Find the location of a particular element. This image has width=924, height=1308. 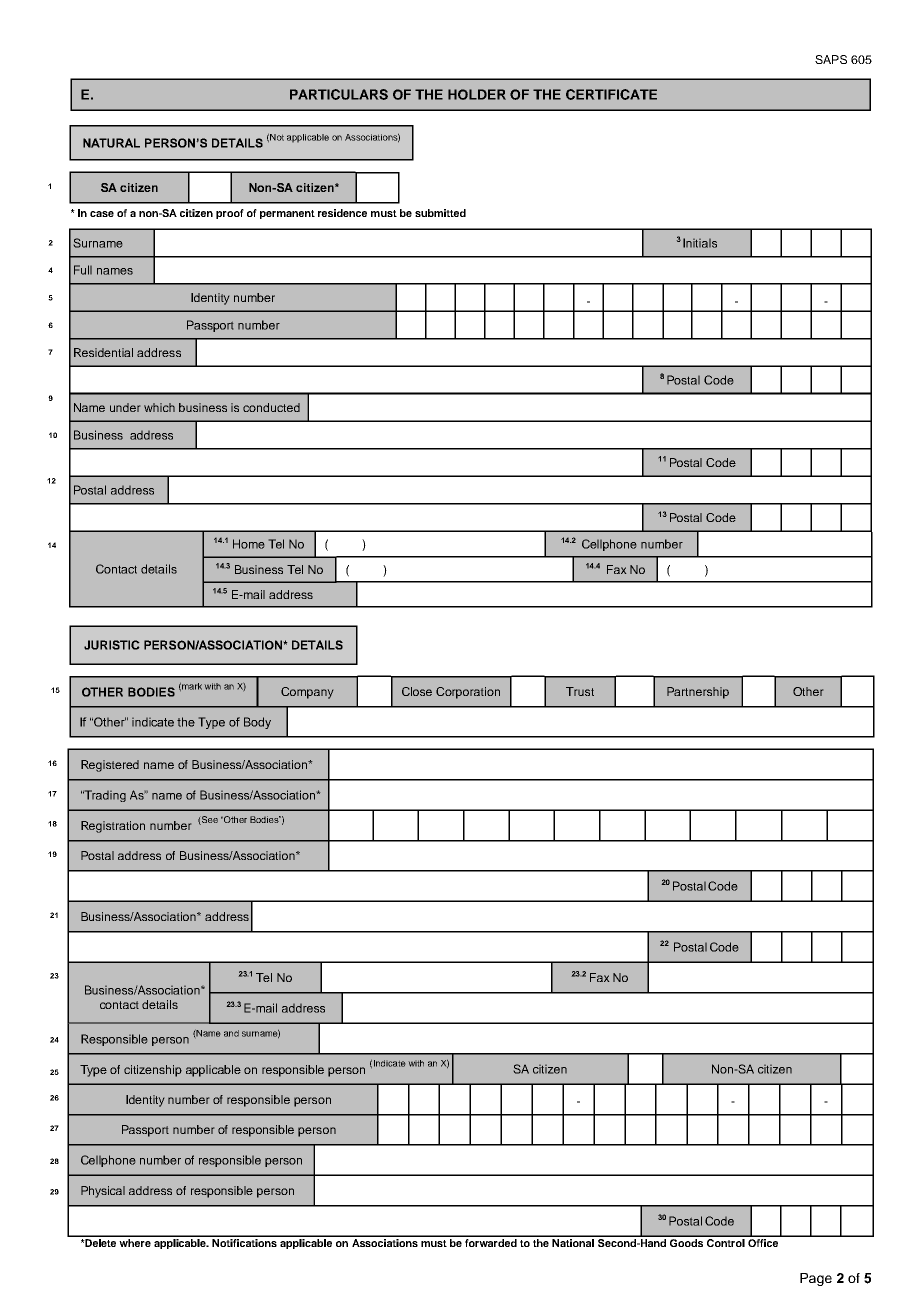

Physical is located at coordinates (103, 1192).
